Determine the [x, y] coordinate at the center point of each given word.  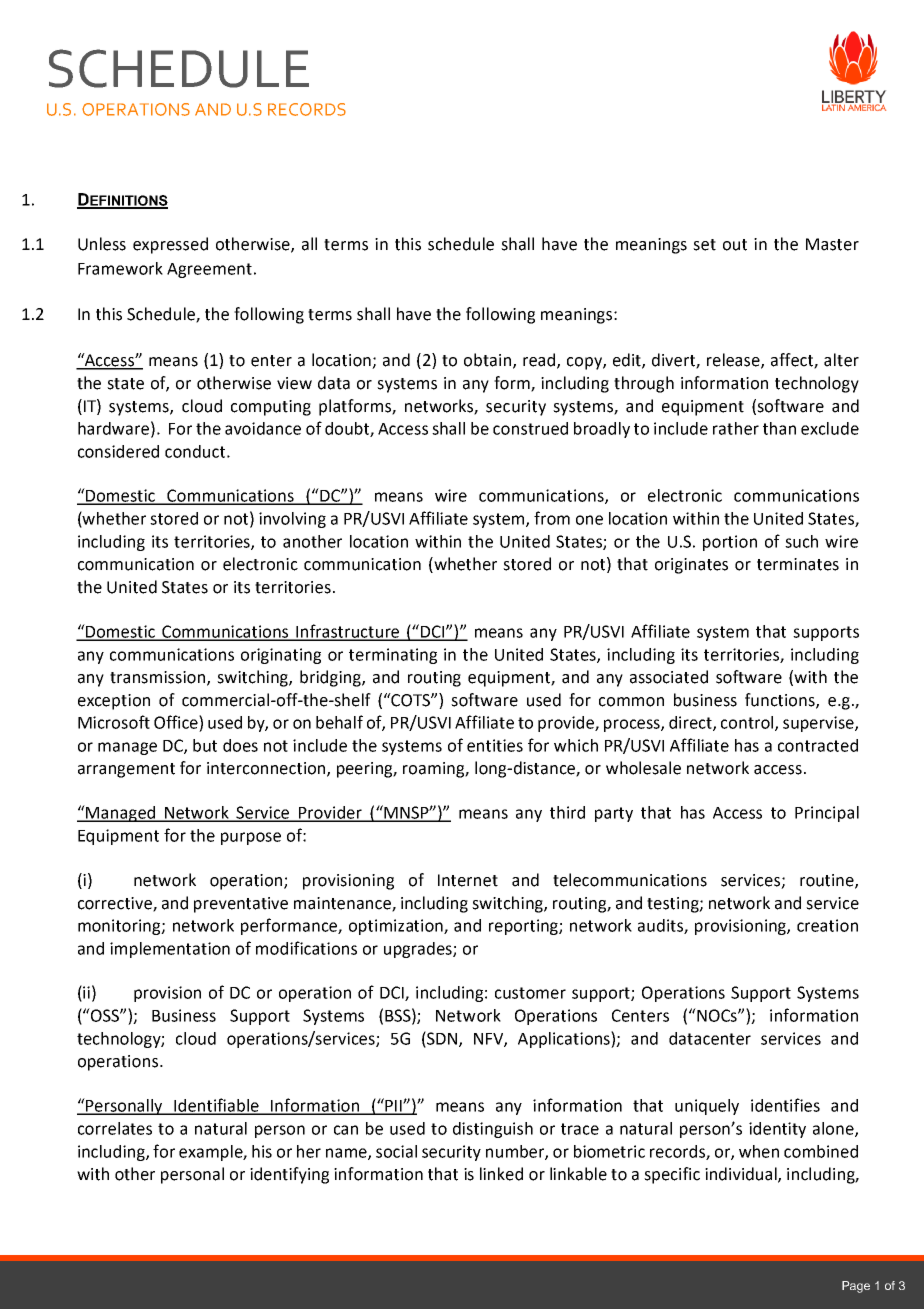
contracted [818, 745]
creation [827, 925]
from [552, 518]
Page [856, 1287]
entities [495, 745]
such [801, 541]
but [205, 745]
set [704, 245]
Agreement [209, 270]
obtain [487, 360]
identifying [289, 1175]
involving [292, 520]
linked [501, 1174]
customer [530, 993]
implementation [170, 950]
